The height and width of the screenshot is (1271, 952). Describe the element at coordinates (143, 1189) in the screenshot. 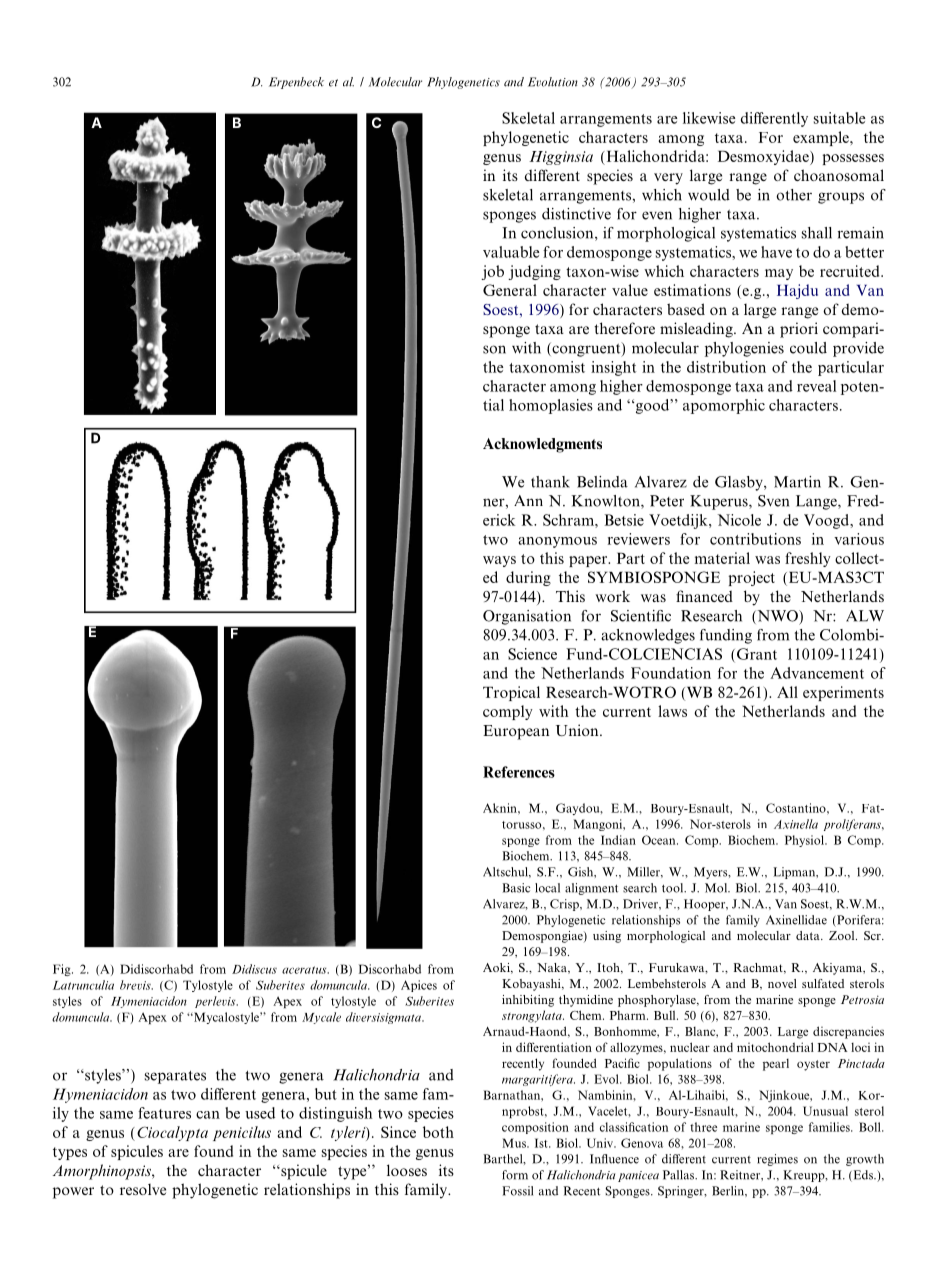

I see `resolve` at that location.
